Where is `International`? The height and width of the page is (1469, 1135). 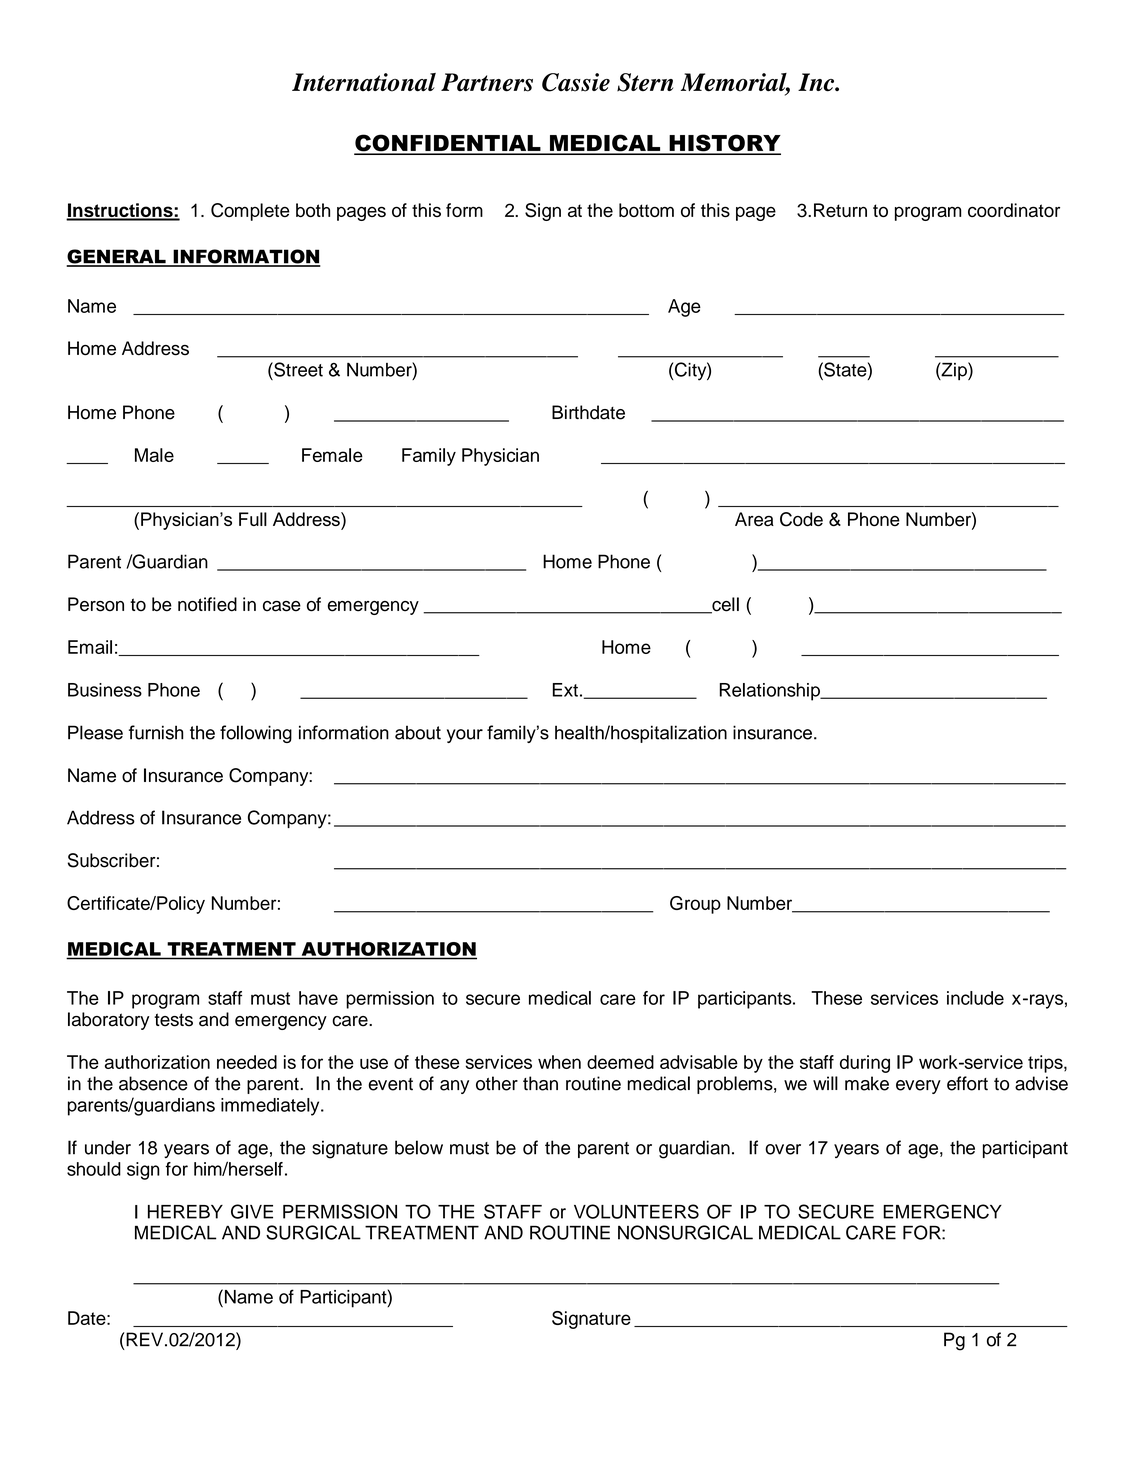
International is located at coordinates (364, 82).
